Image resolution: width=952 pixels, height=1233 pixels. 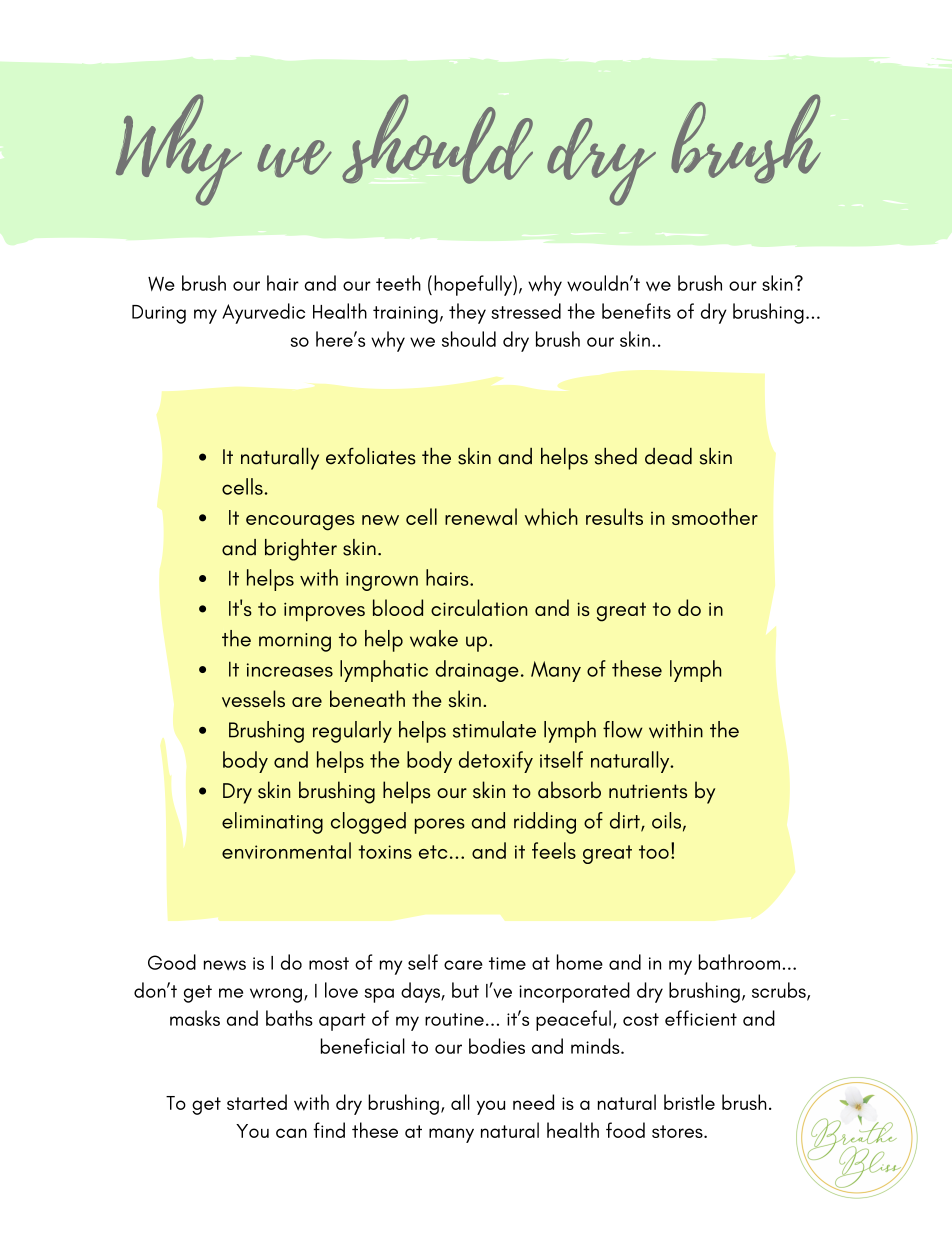 I want to click on benefits, so click(x=636, y=311).
